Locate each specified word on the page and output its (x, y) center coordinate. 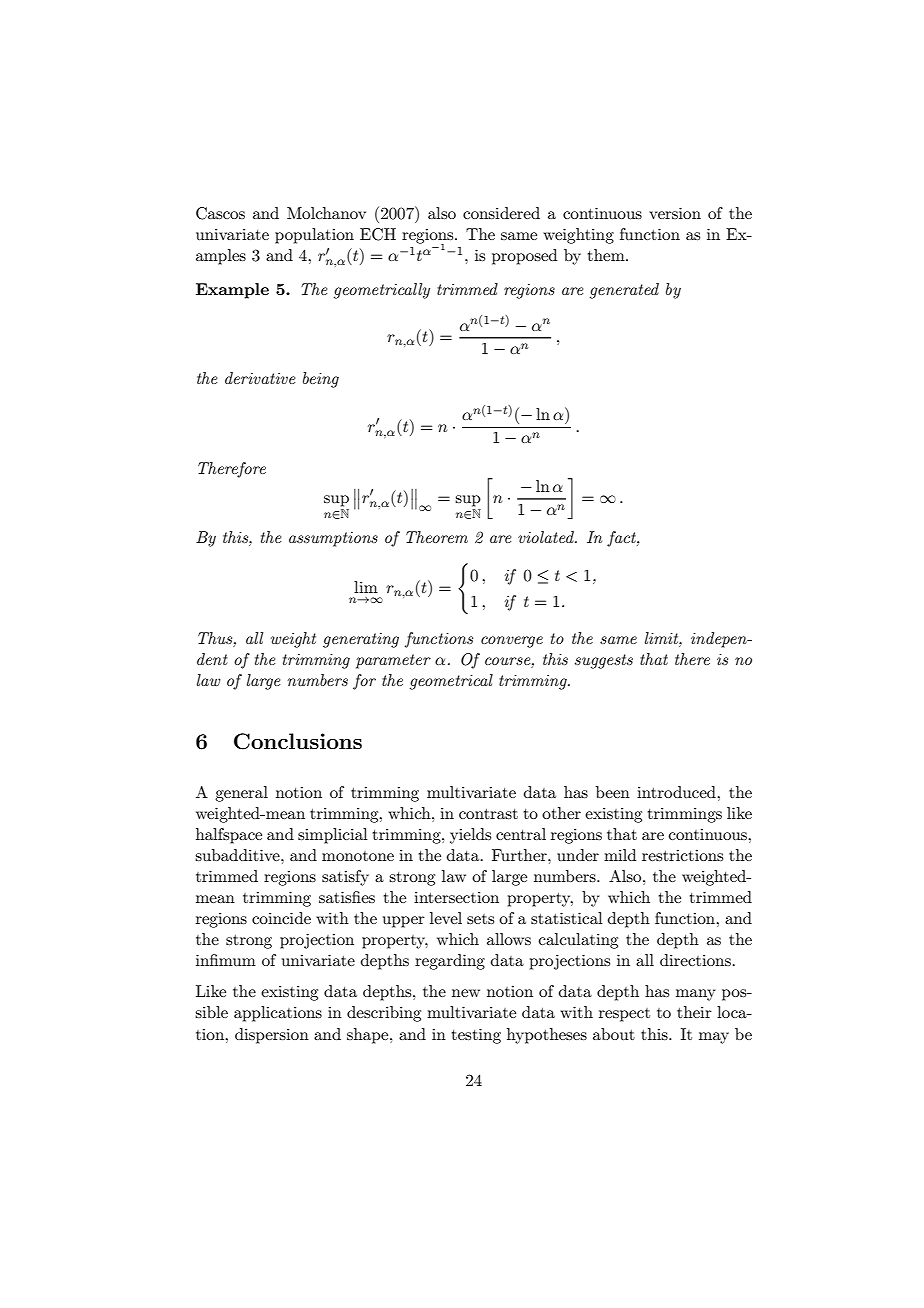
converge (512, 642)
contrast (488, 814)
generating (361, 640)
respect (624, 1015)
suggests (604, 661)
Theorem (437, 537)
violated (547, 537)
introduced (677, 792)
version (675, 213)
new (466, 993)
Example (232, 291)
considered (501, 213)
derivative (260, 378)
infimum (226, 960)
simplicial (333, 836)
